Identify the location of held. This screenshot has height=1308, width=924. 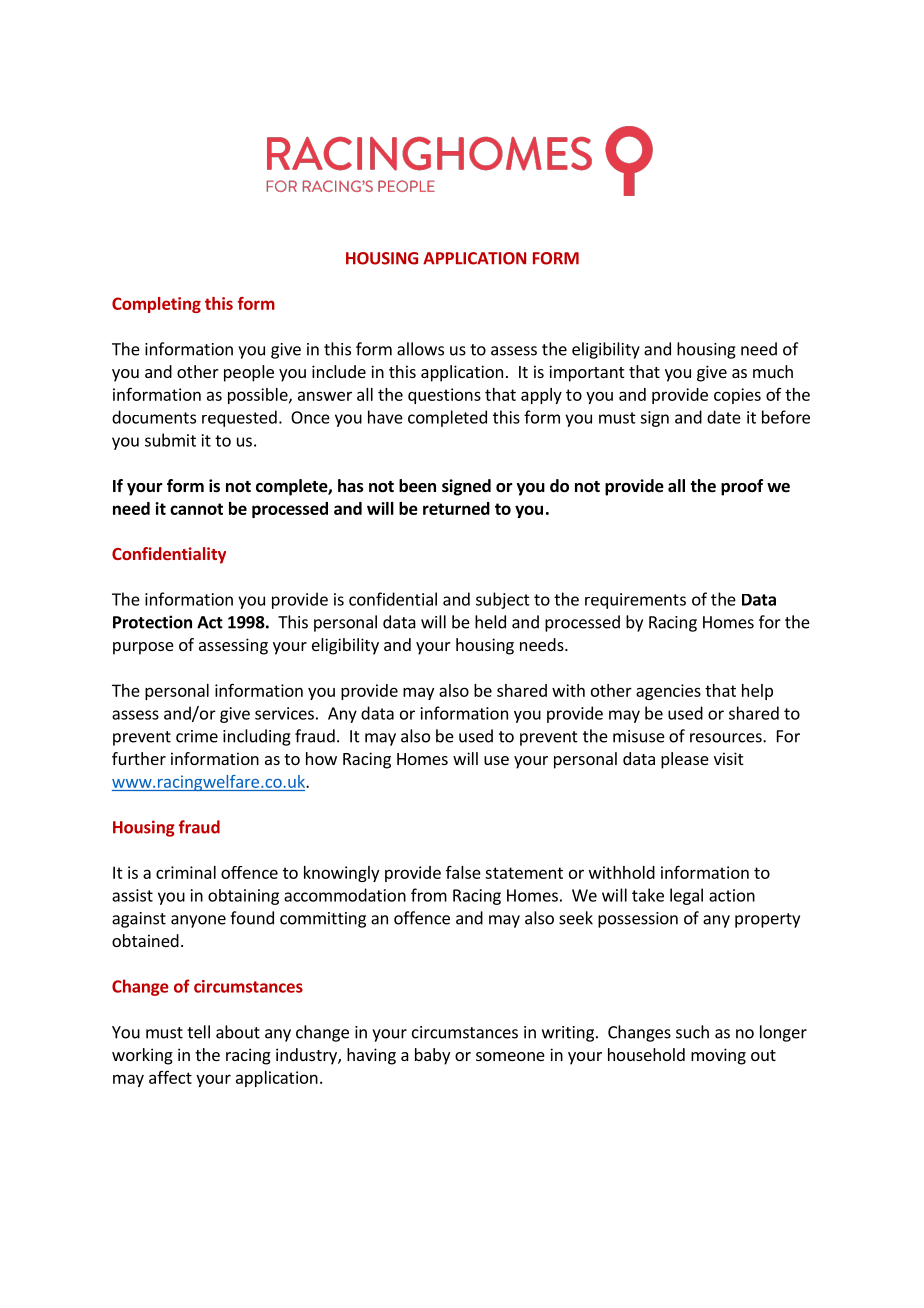
(490, 622).
